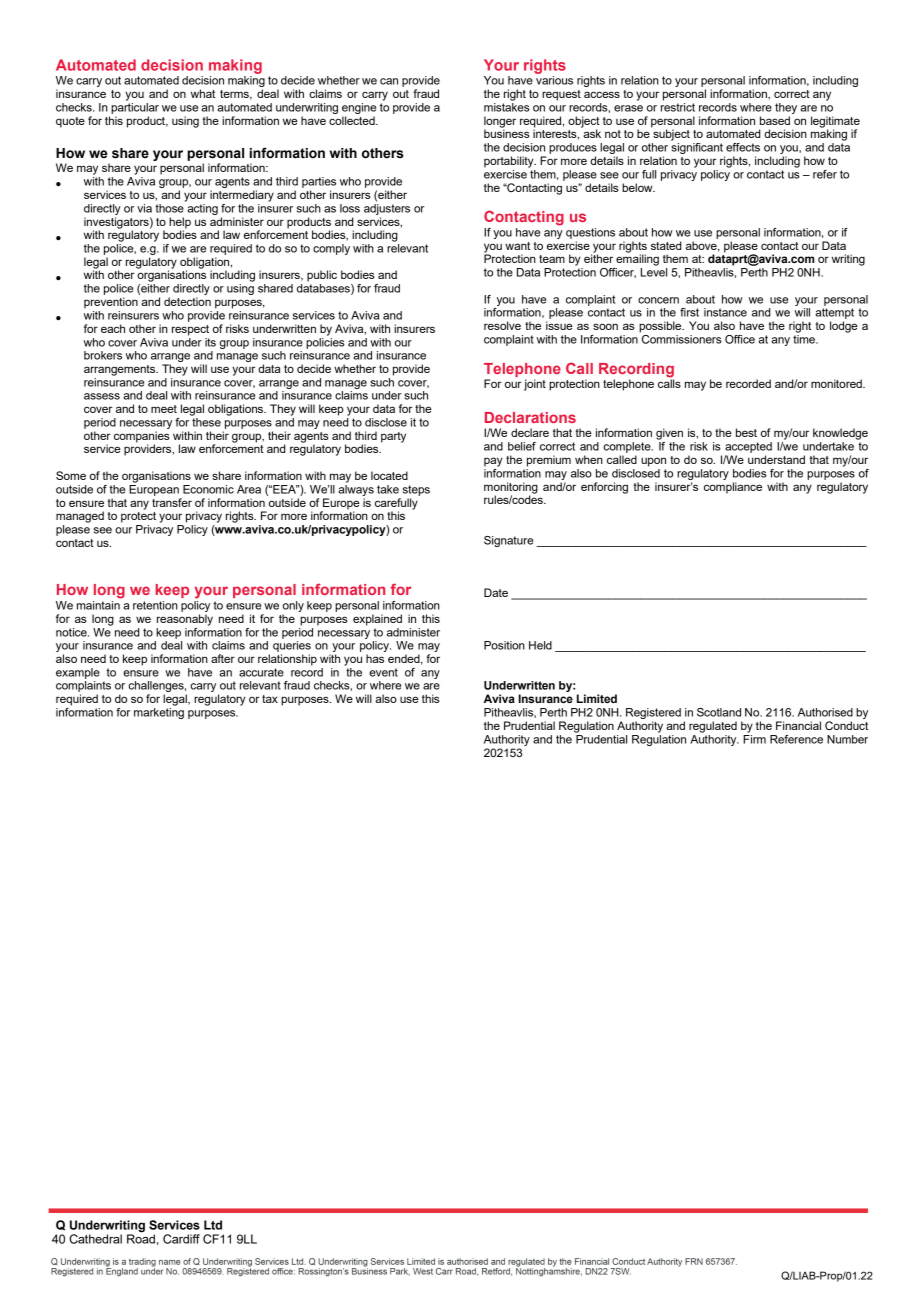 This page has width=924, height=1307. What do you see at coordinates (135, 107) in the page?
I see `particular` at bounding box center [135, 107].
